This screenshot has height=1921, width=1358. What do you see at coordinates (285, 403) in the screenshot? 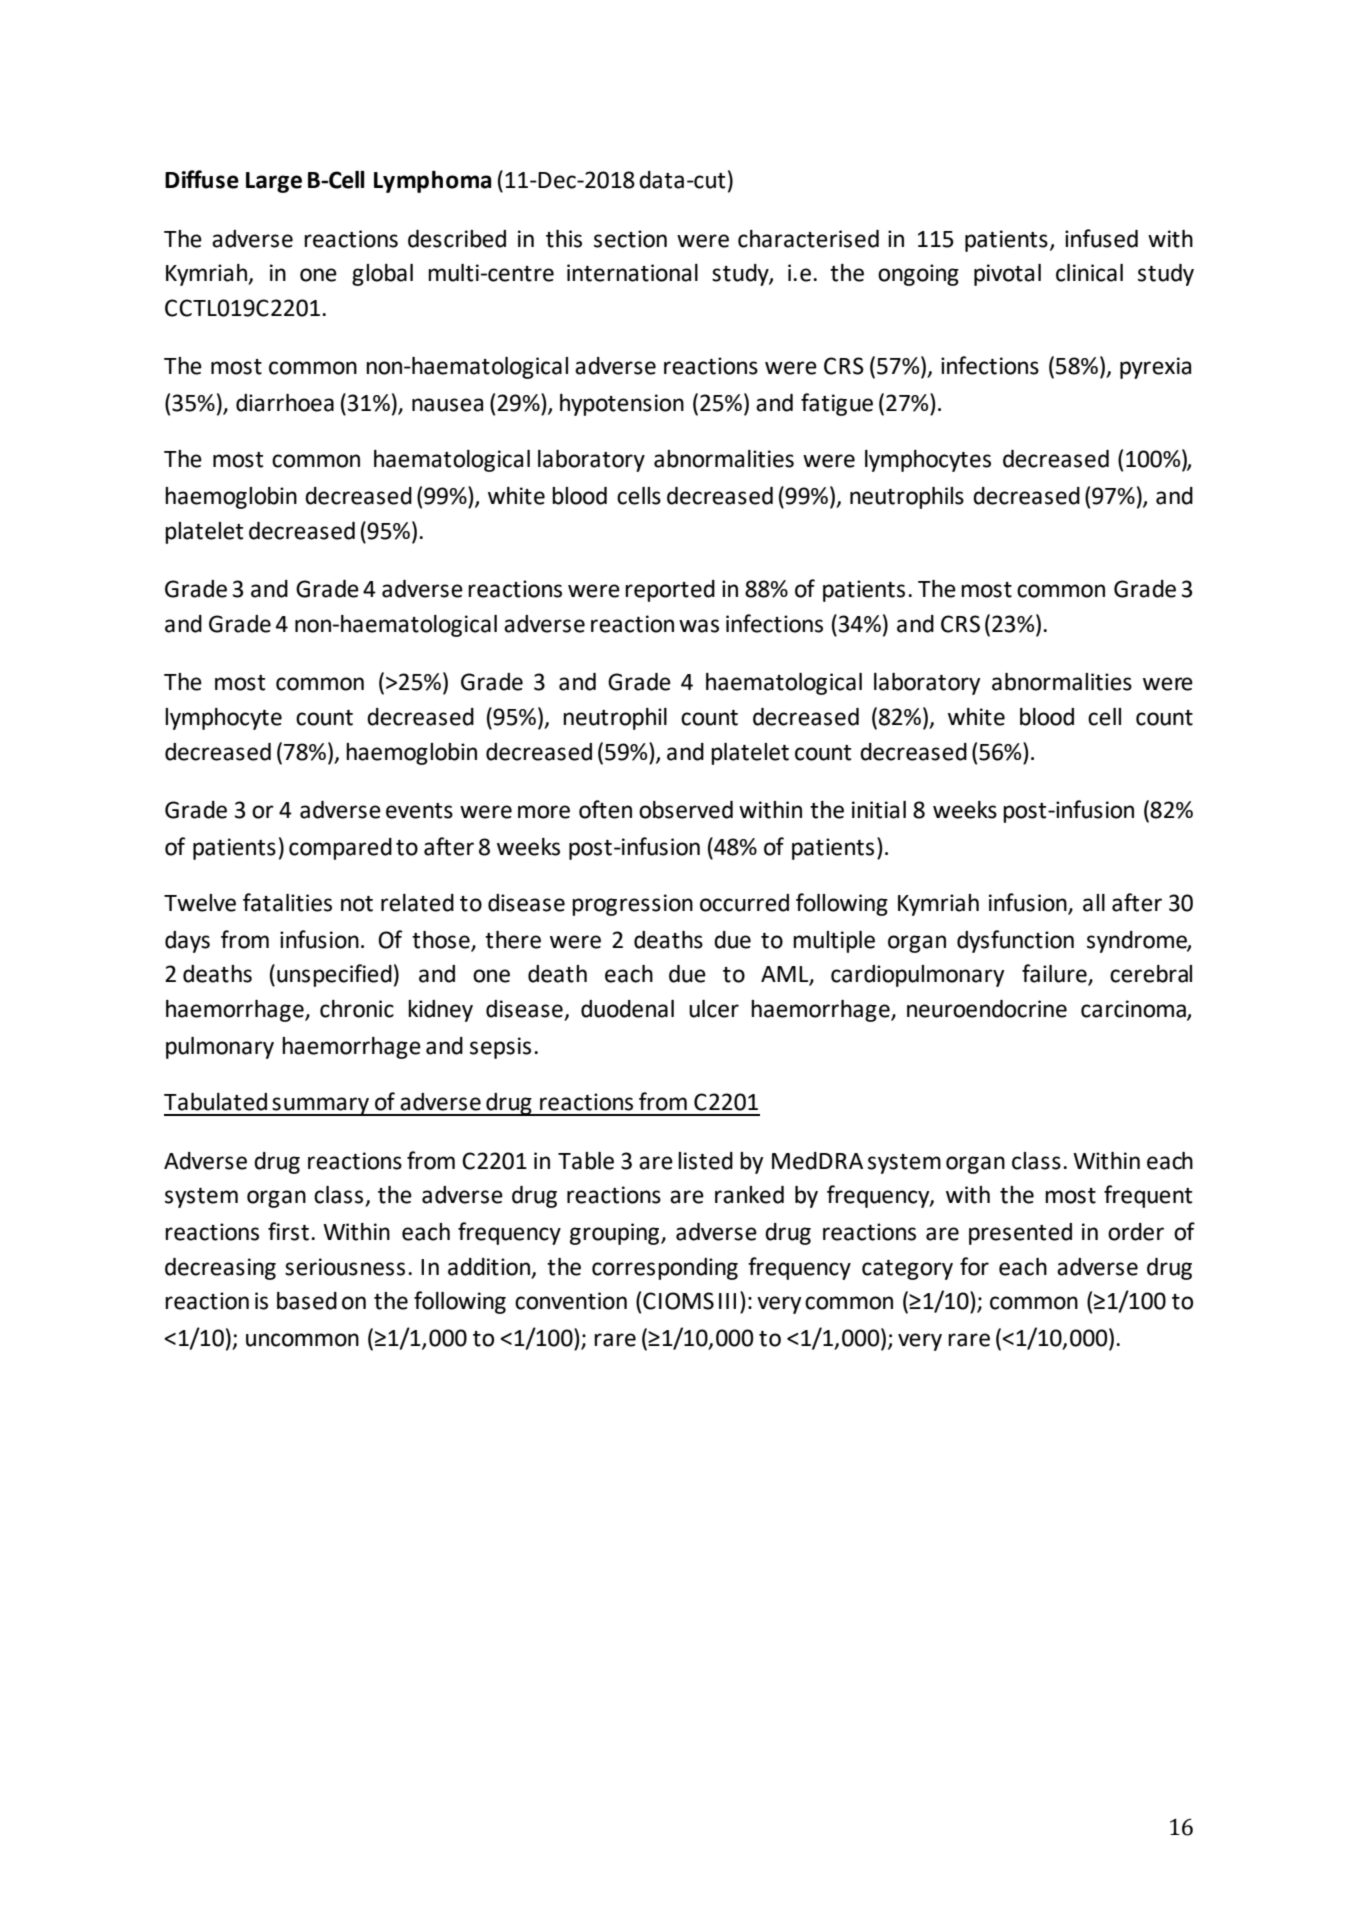
I see `diarrhoea` at bounding box center [285, 403].
